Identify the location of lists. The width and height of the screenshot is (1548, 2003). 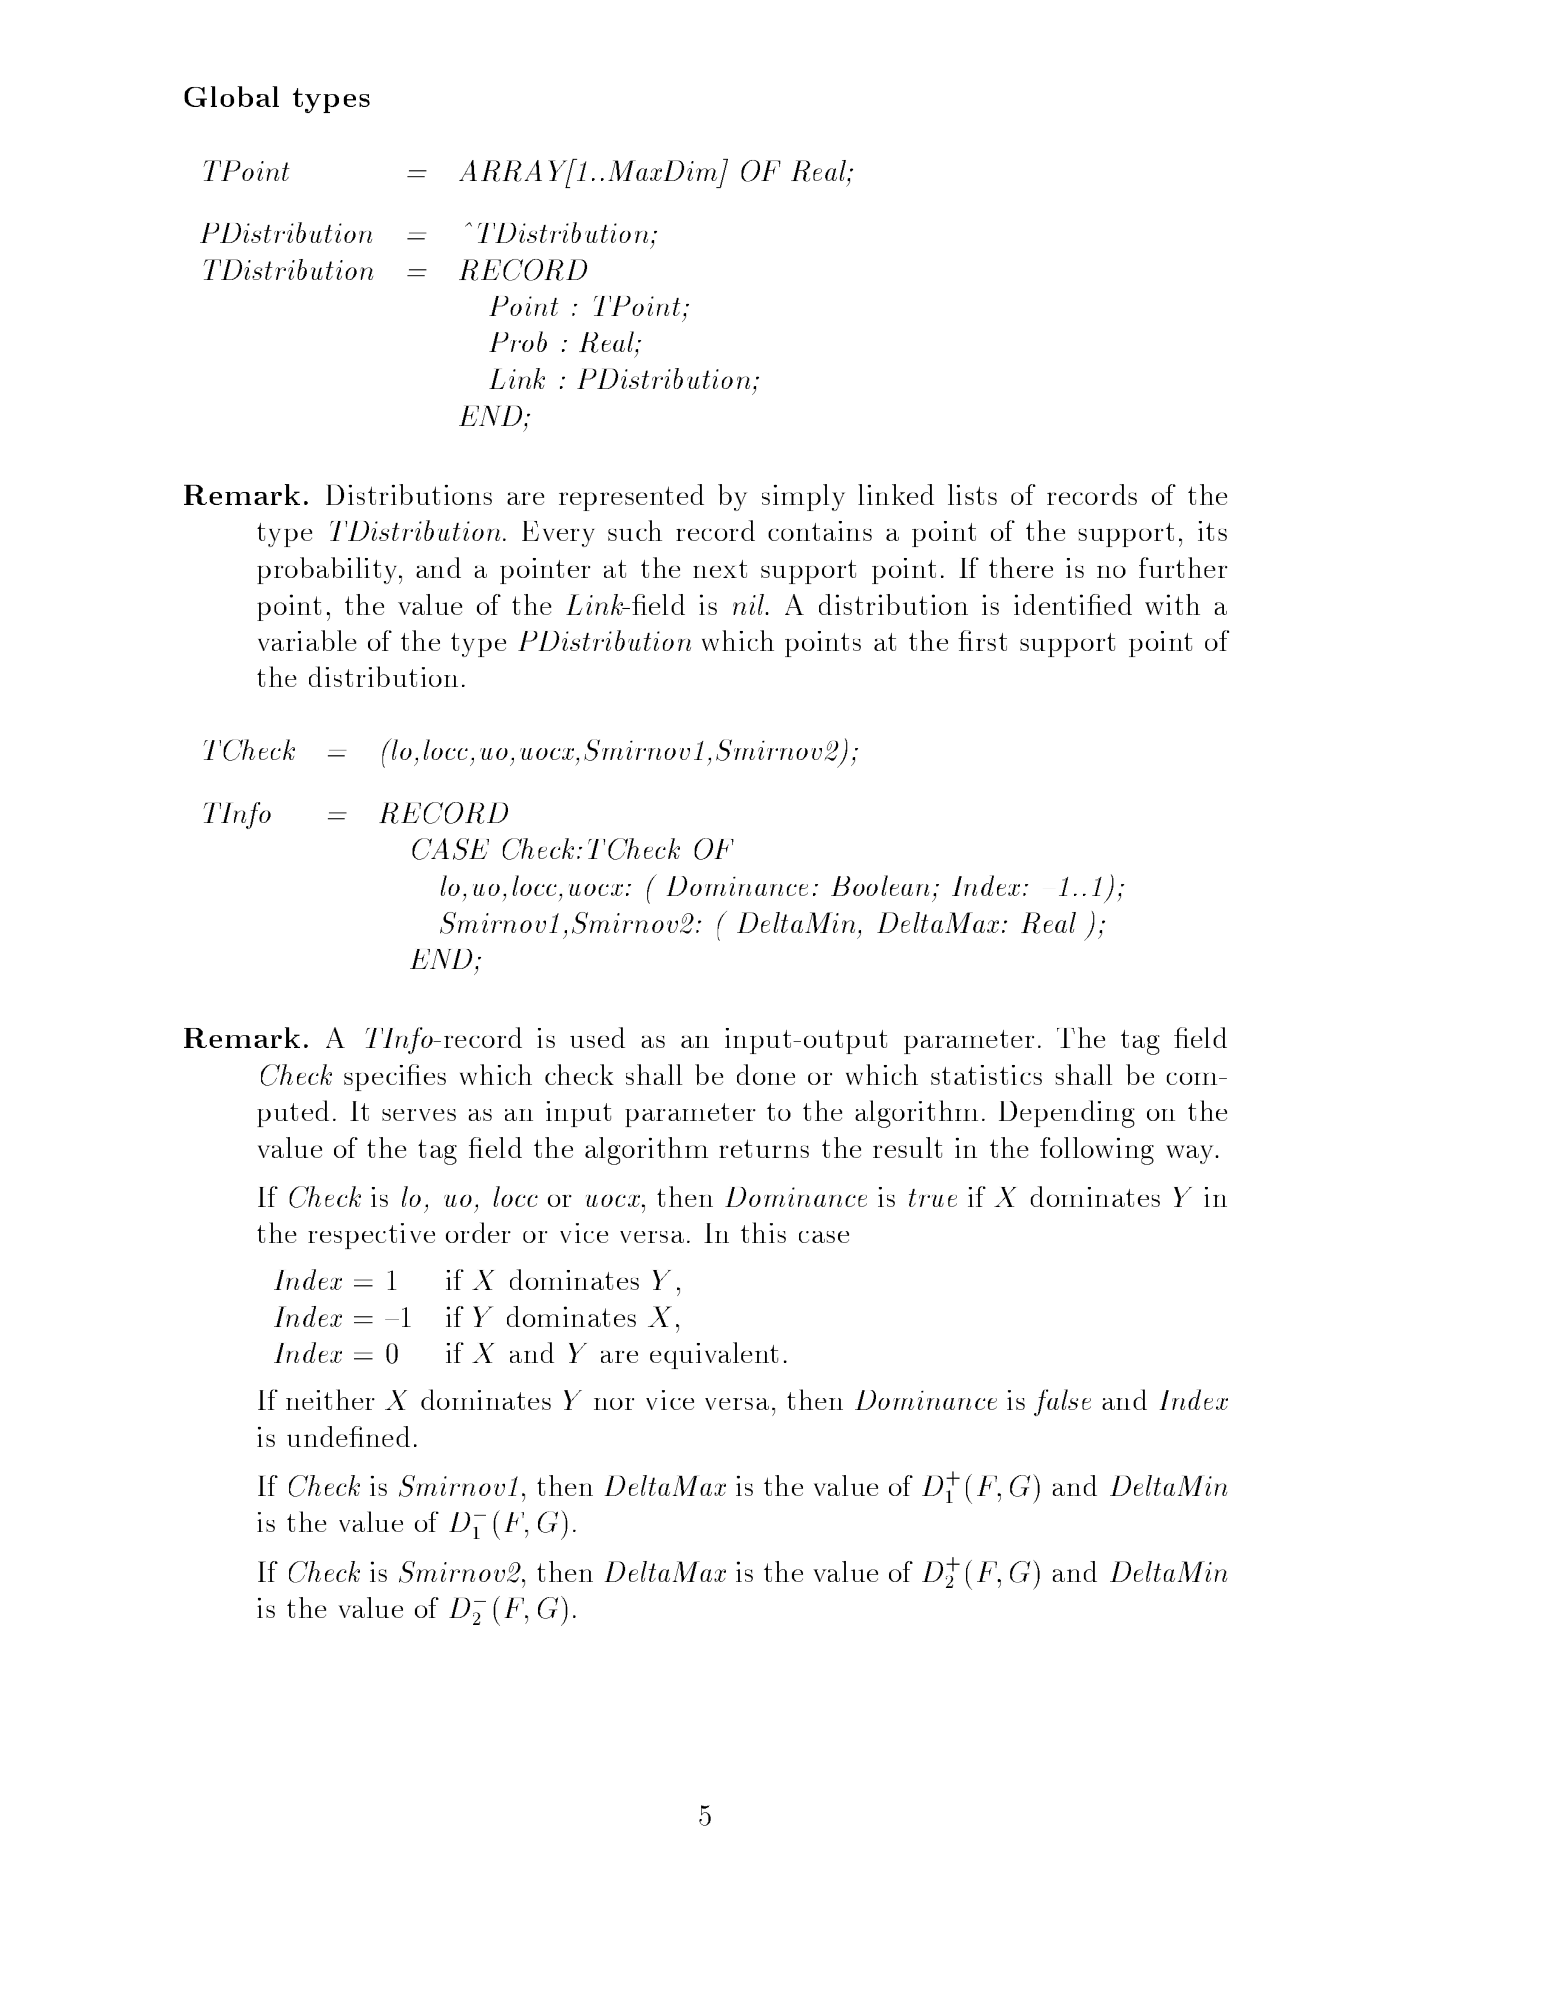
(972, 494).
